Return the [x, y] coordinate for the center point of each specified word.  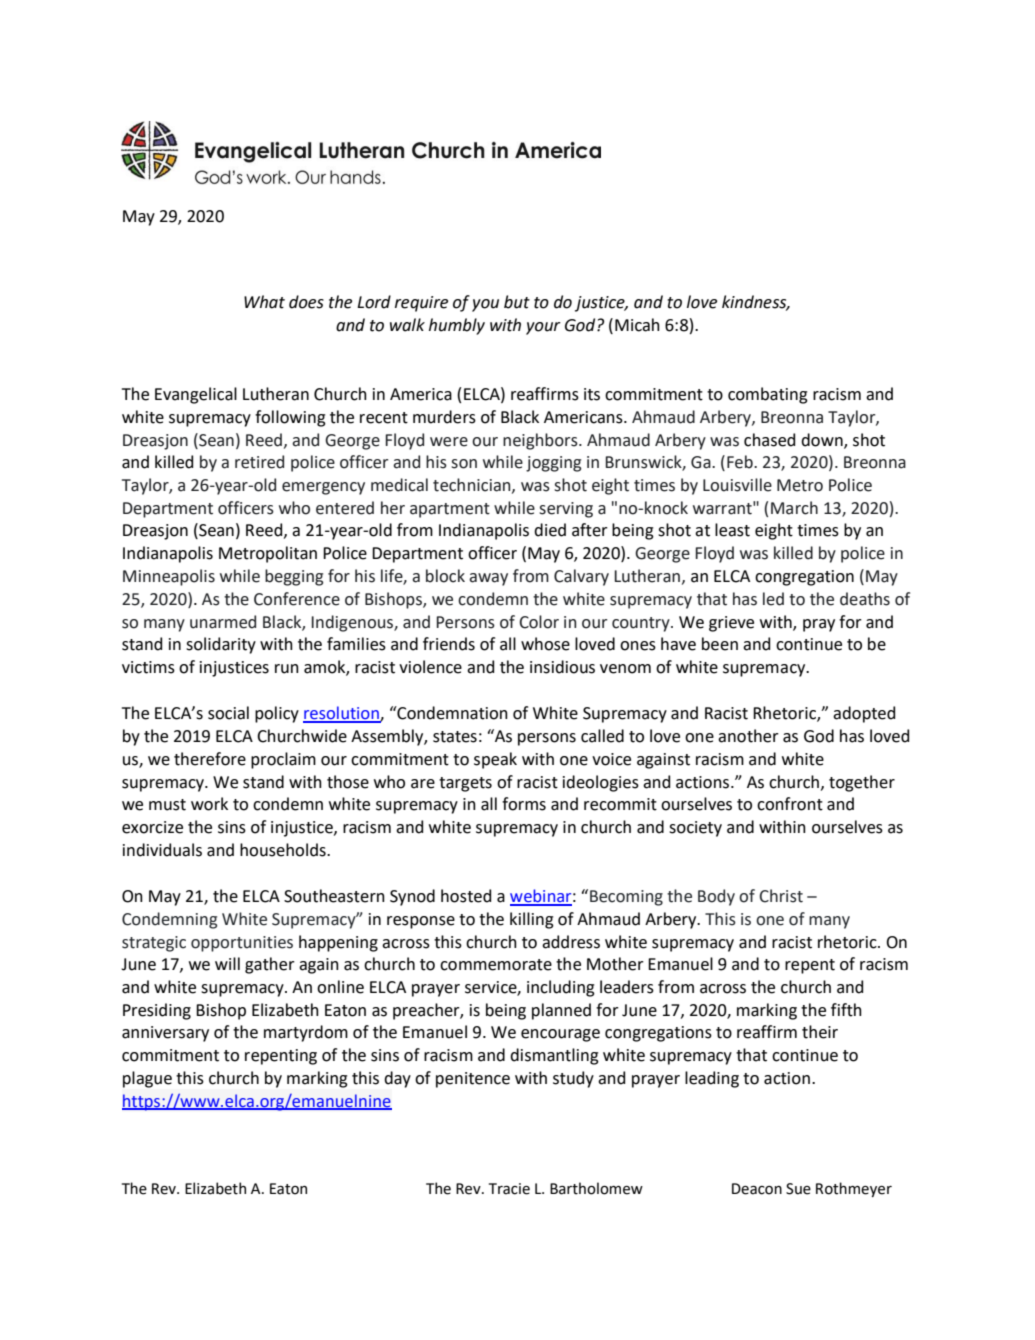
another [748, 736]
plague [147, 1079]
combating [768, 395]
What [264, 302]
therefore [210, 759]
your [543, 328]
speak [495, 760]
